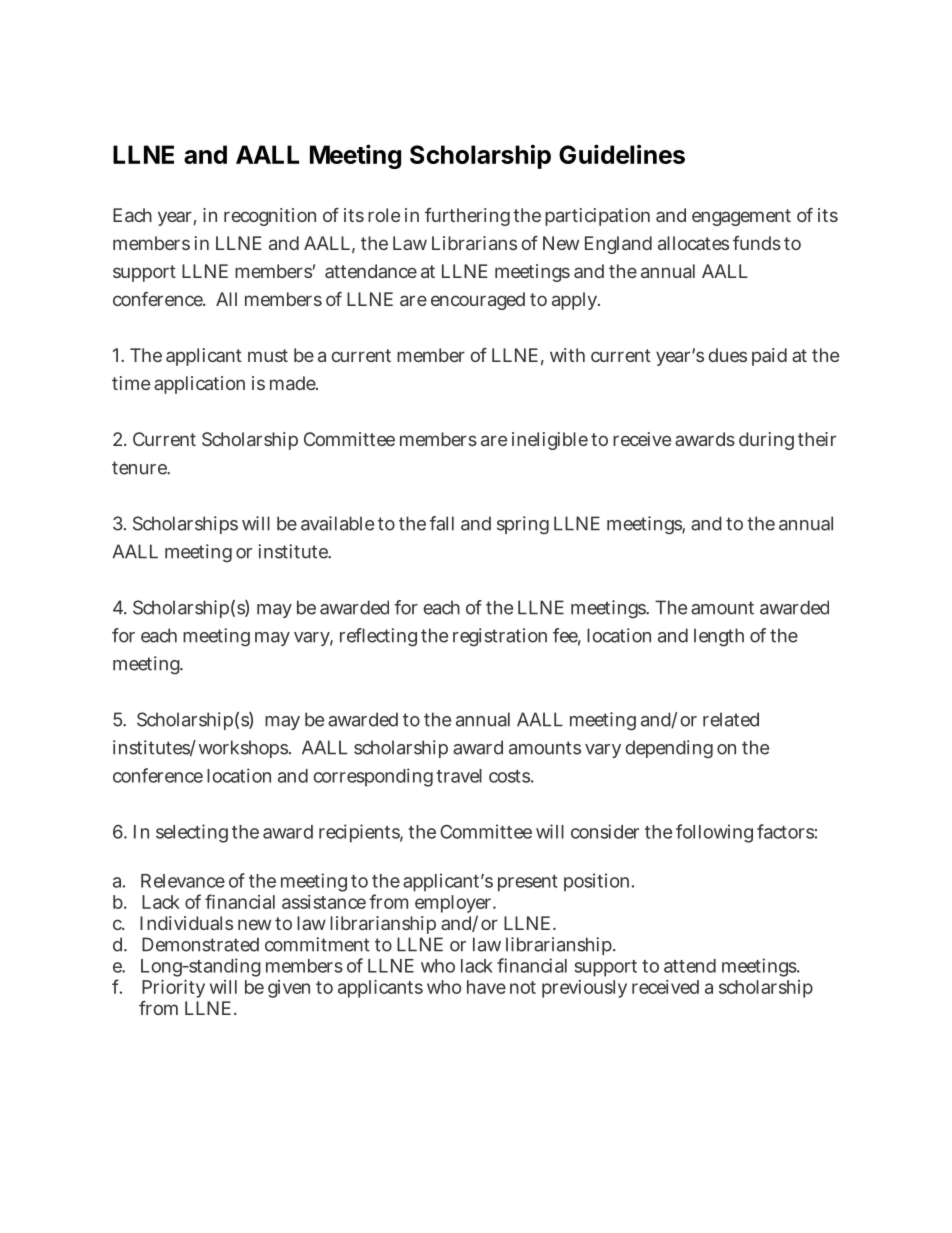 The width and height of the document is (952, 1233). I want to click on recognition, so click(270, 217).
